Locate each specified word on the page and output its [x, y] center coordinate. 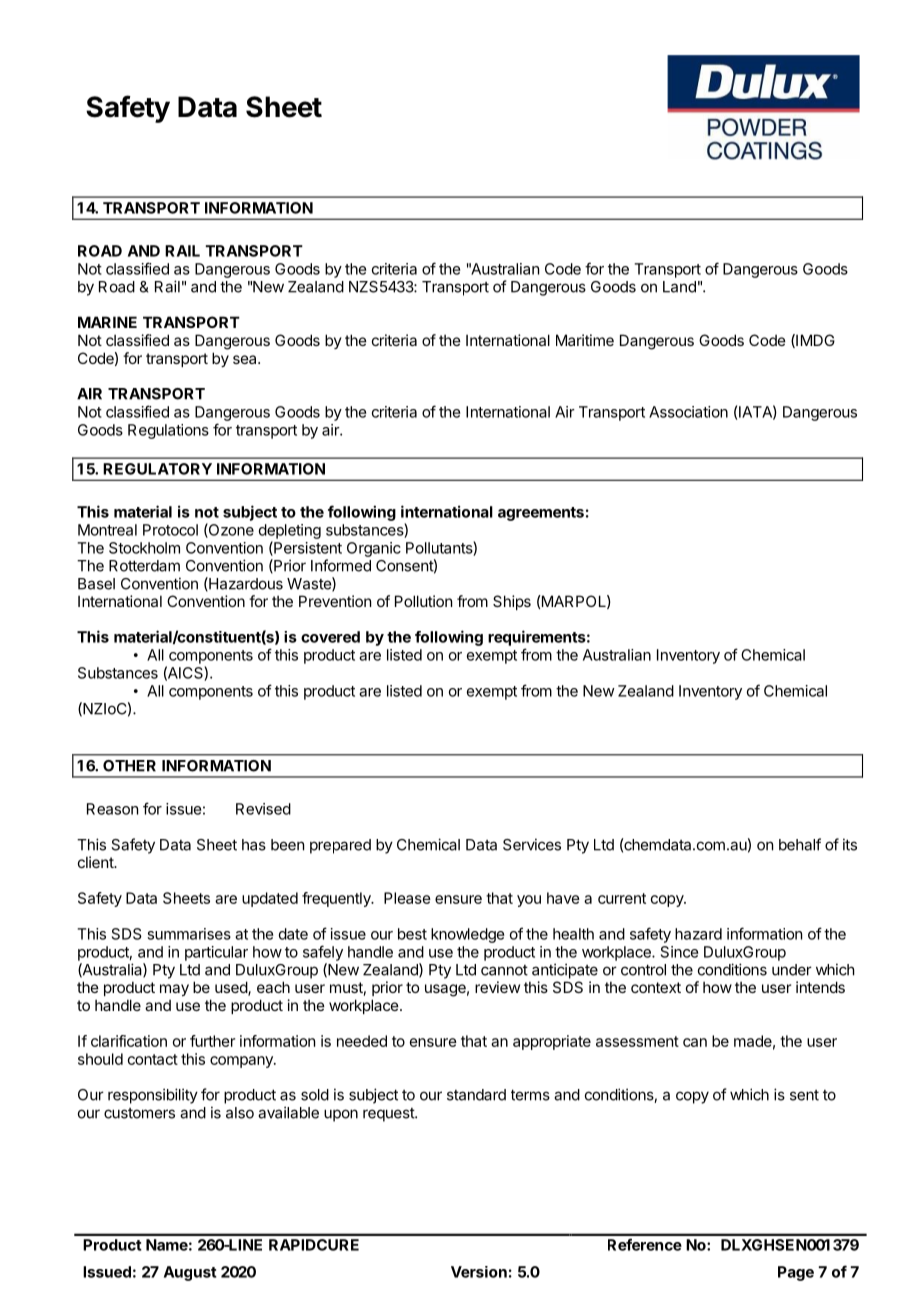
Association [688, 412]
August [190, 1273]
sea [246, 359]
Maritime [585, 340]
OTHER [129, 766]
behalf [800, 844]
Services [532, 844]
